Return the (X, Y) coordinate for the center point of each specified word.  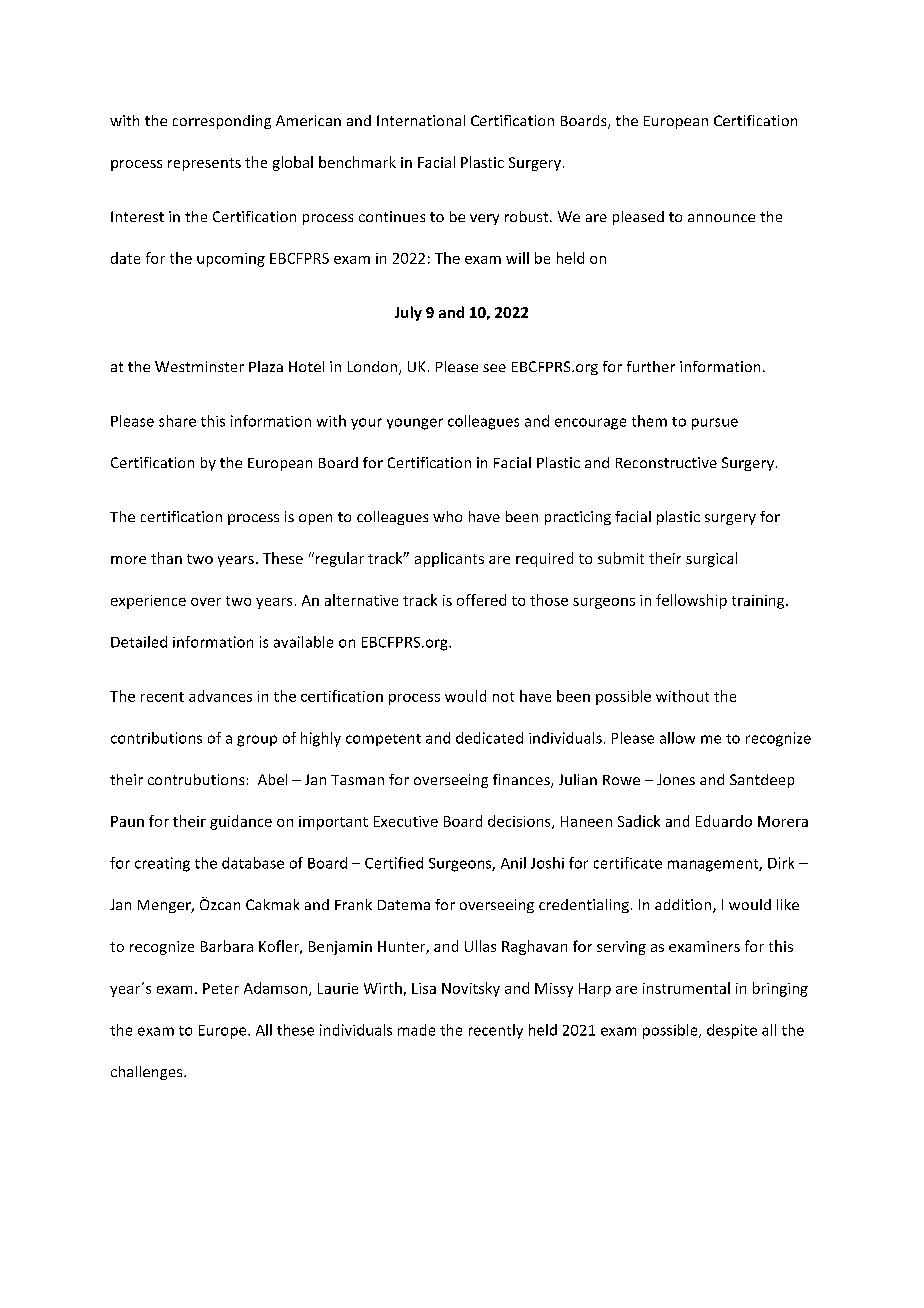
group (257, 741)
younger (415, 424)
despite (732, 1031)
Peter (221, 988)
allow (677, 738)
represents (204, 164)
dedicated (489, 738)
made (416, 1030)
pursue (715, 424)
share (177, 421)
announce (721, 218)
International (421, 120)
